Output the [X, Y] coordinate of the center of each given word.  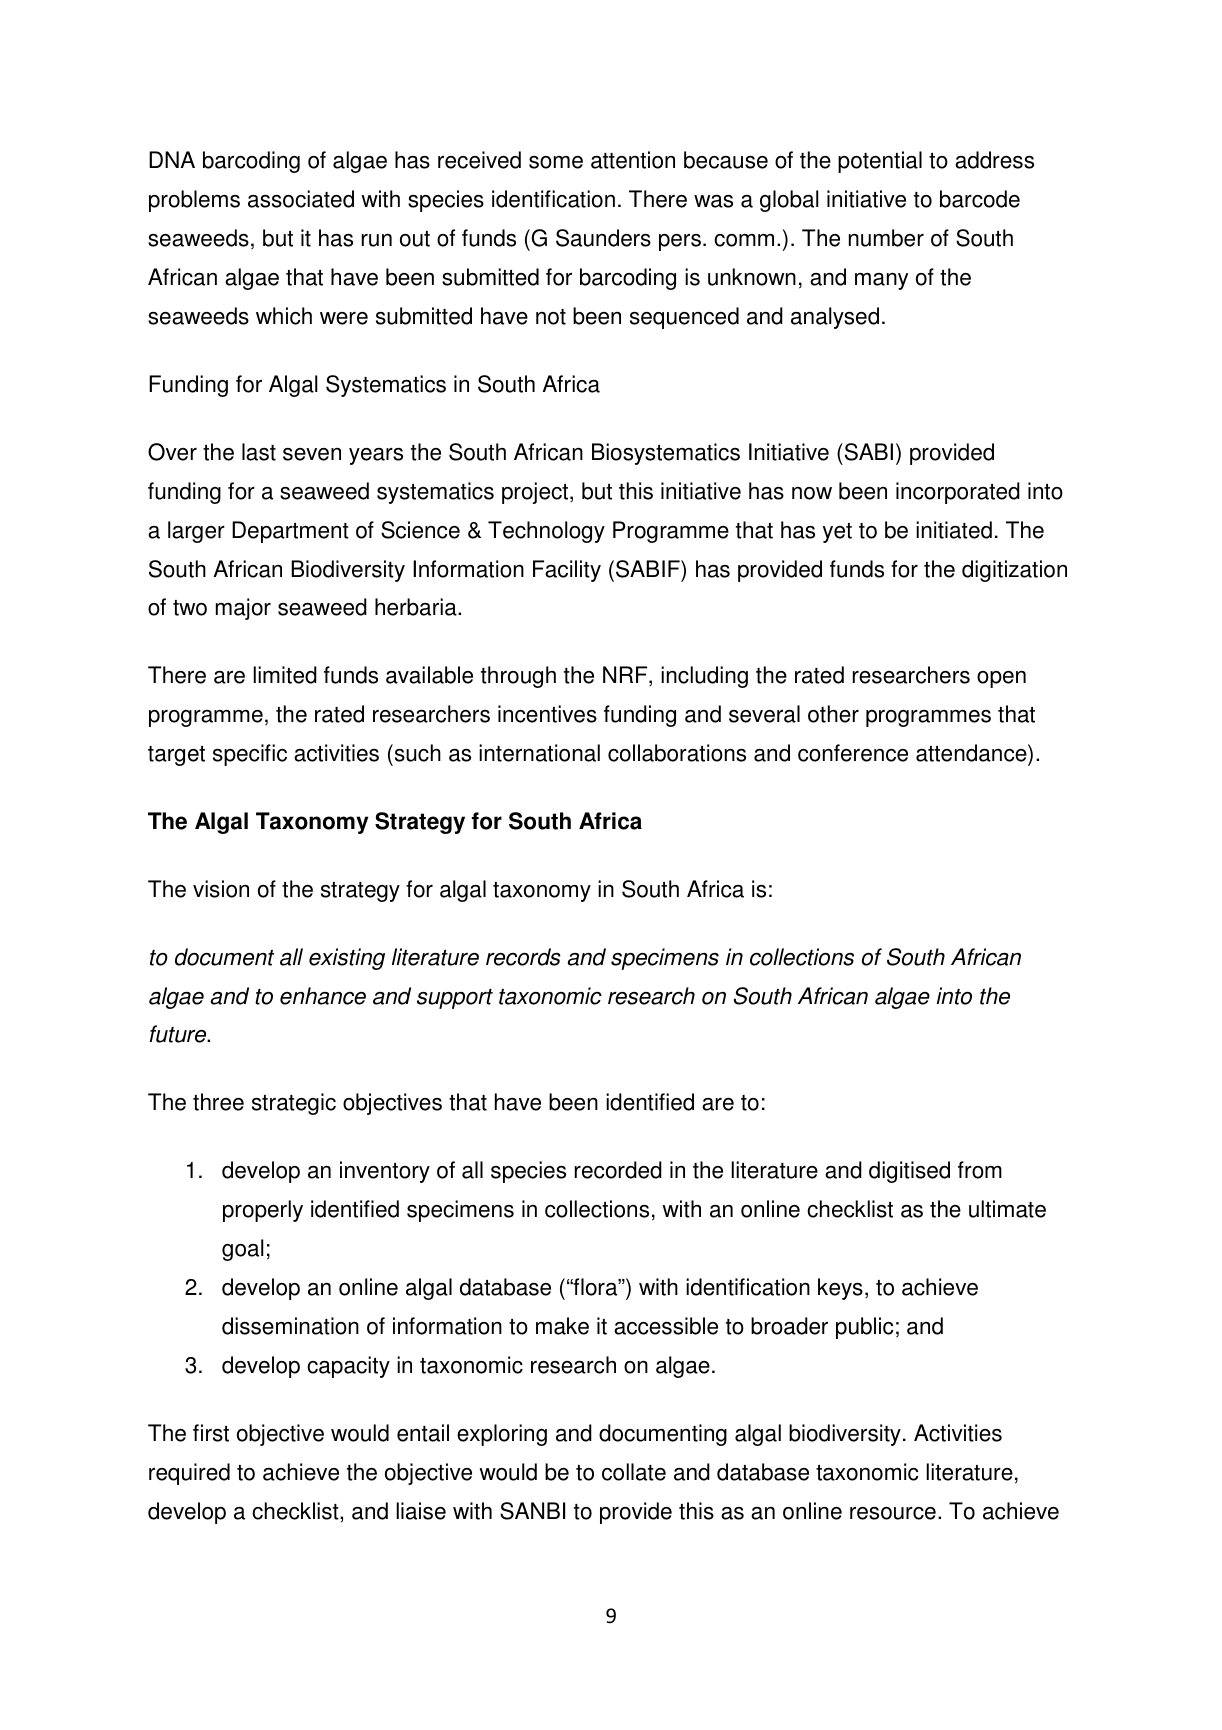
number [886, 238]
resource [893, 1513]
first [211, 1433]
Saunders [603, 238]
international [539, 753]
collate [634, 1472]
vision [221, 889]
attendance [972, 754]
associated [301, 199]
